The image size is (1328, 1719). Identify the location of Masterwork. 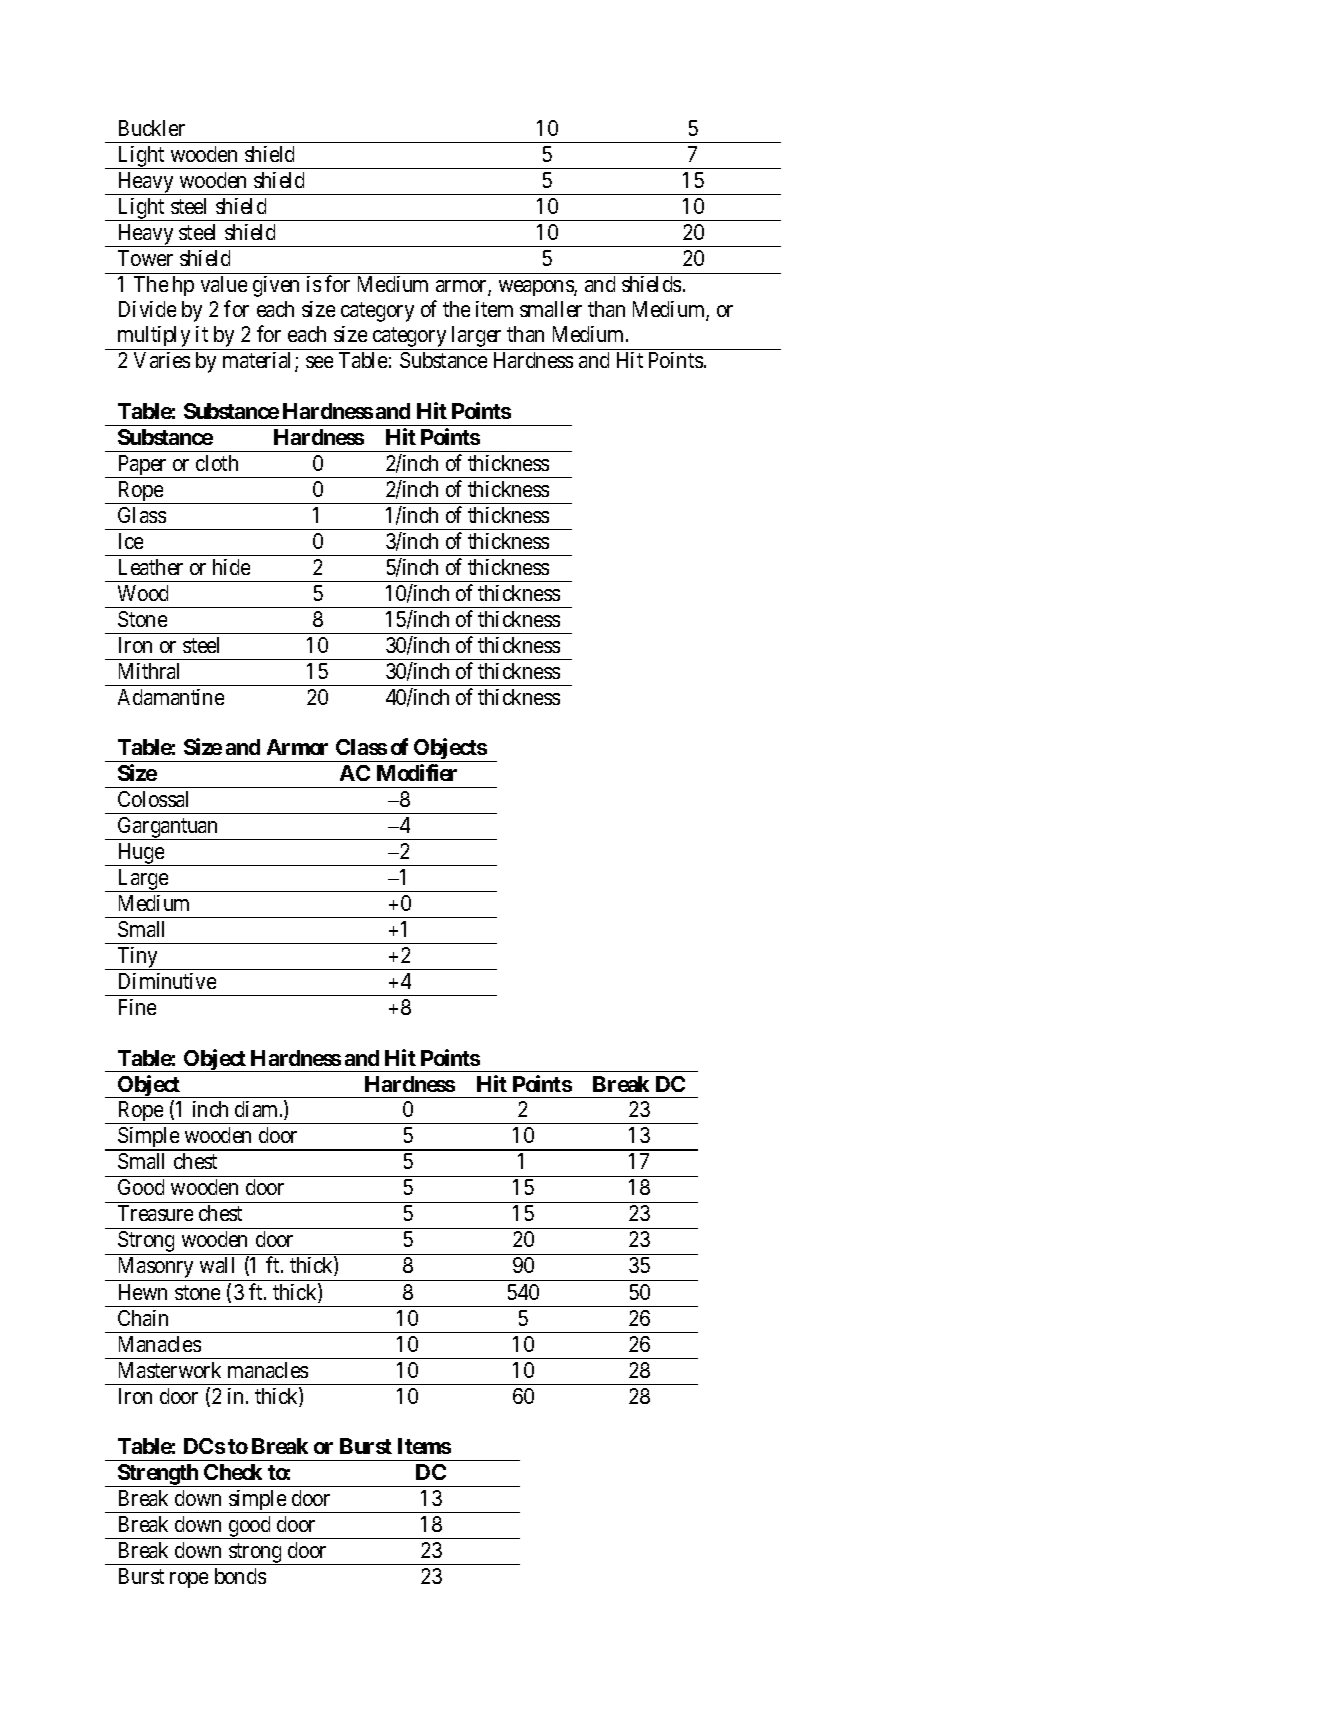
(170, 1370).
